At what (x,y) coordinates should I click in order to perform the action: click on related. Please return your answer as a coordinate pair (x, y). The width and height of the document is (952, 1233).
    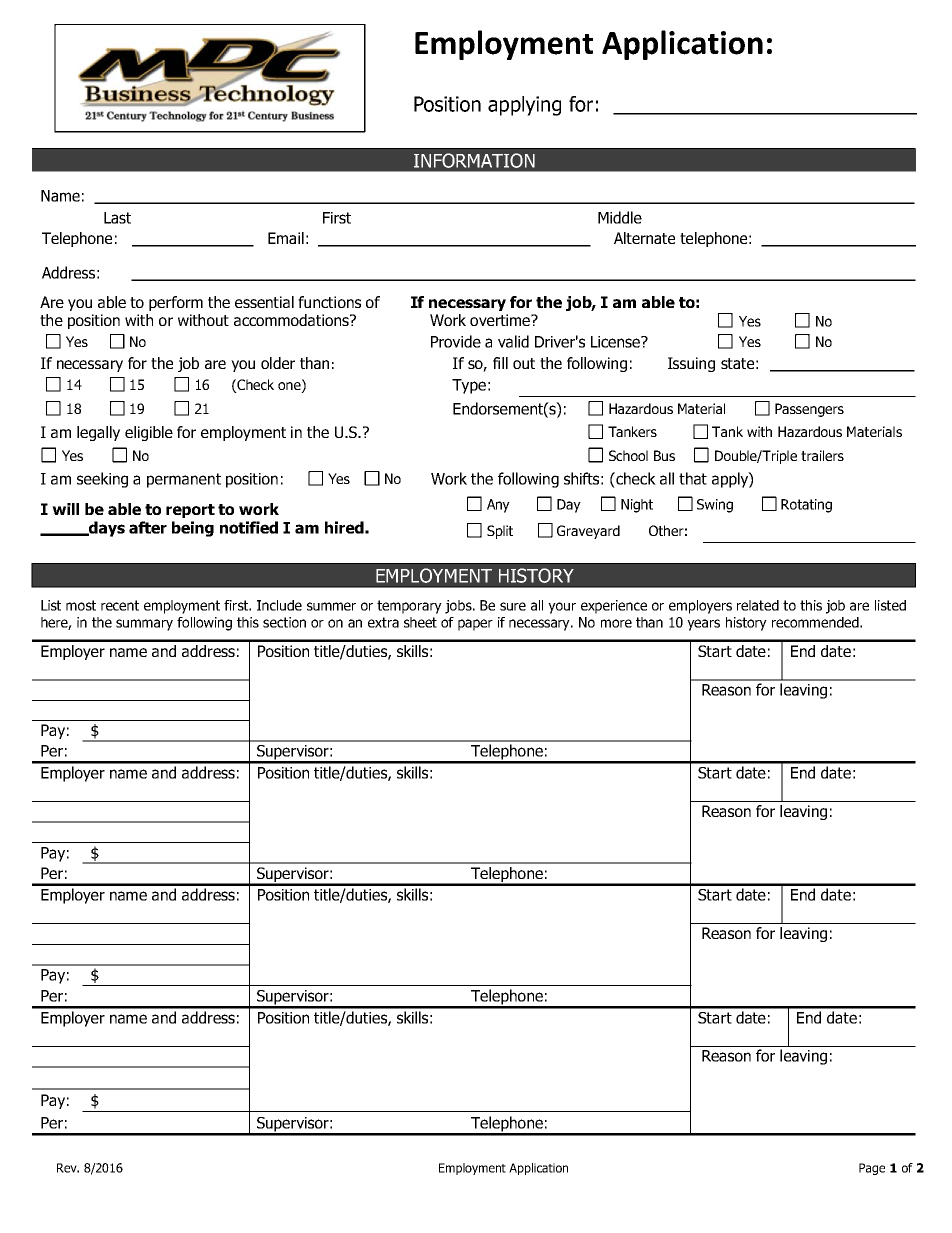
    Looking at the image, I should click on (758, 605).
